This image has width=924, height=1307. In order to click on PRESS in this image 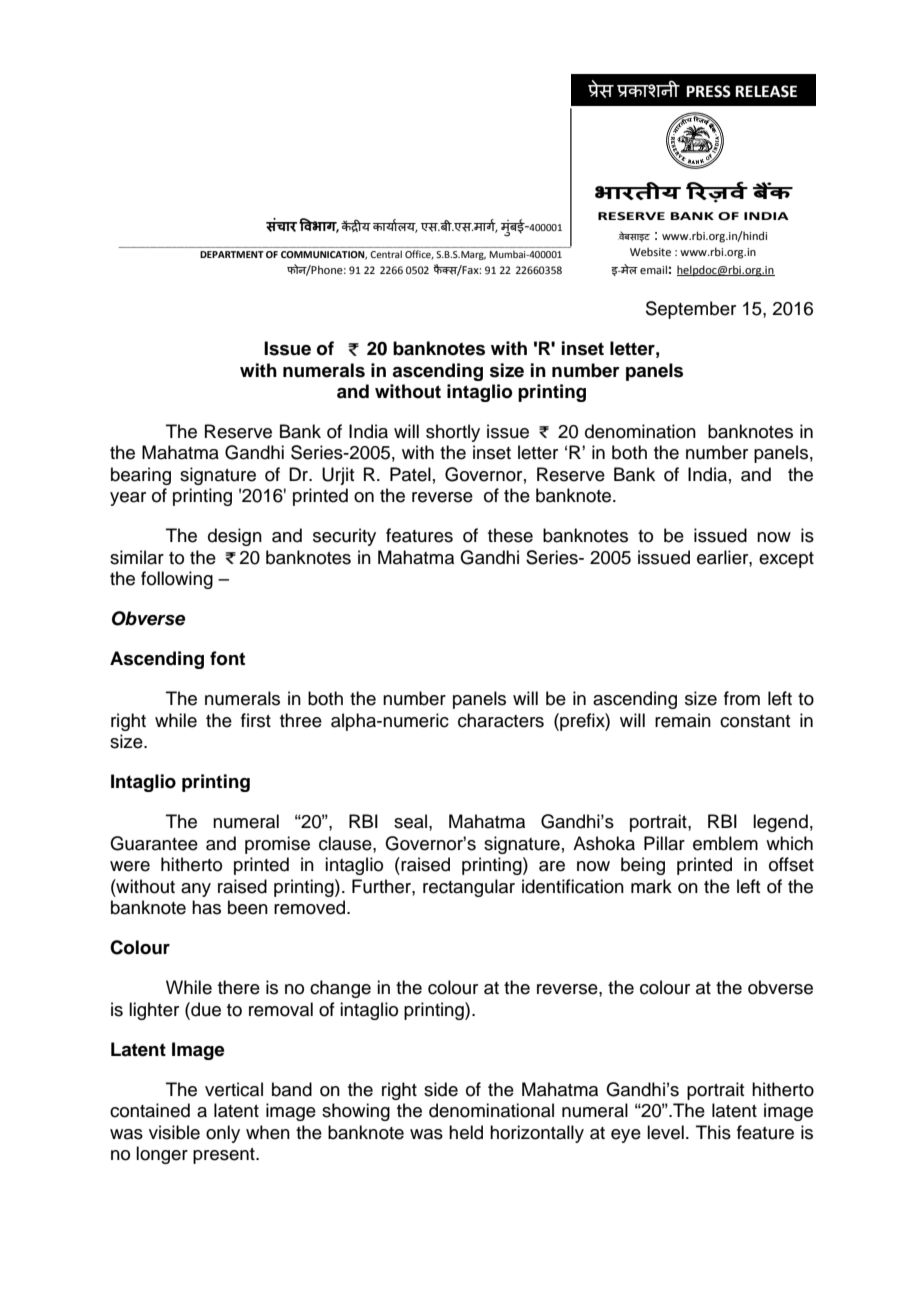, I will do `click(708, 91)`.
